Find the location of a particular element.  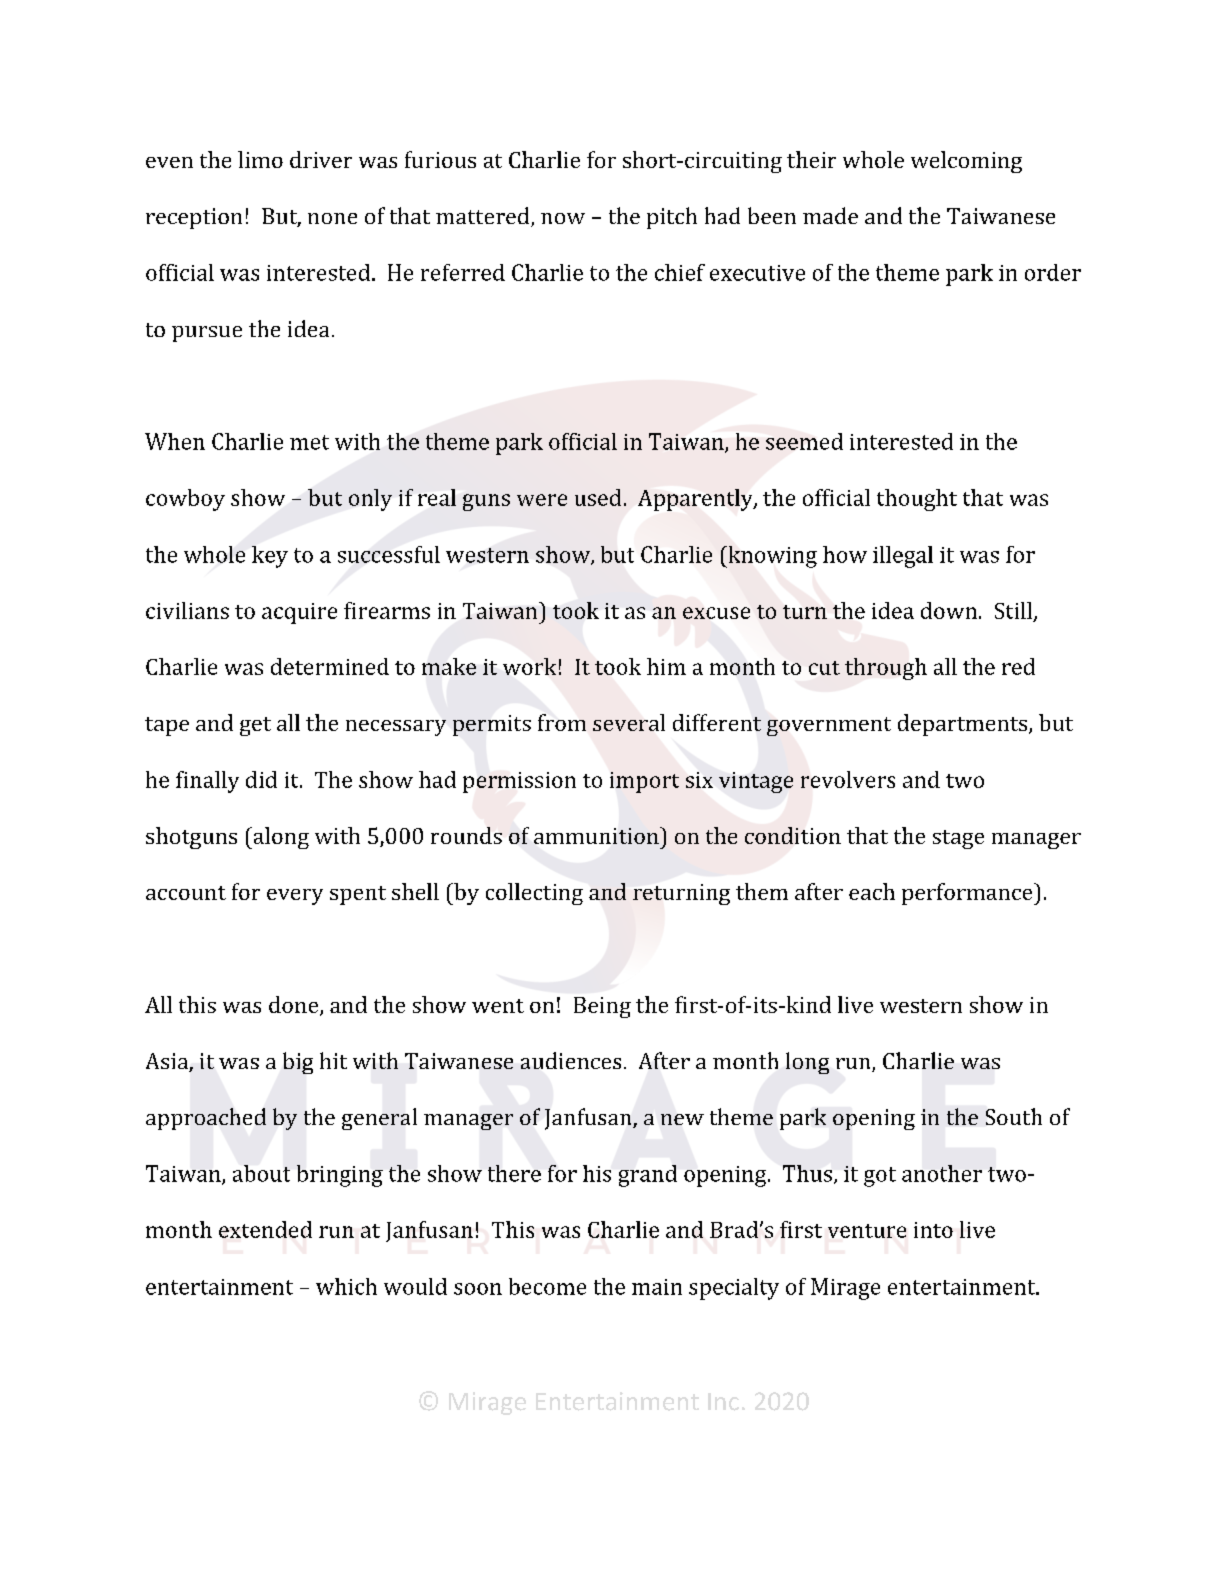

welcoming is located at coordinates (966, 162).
